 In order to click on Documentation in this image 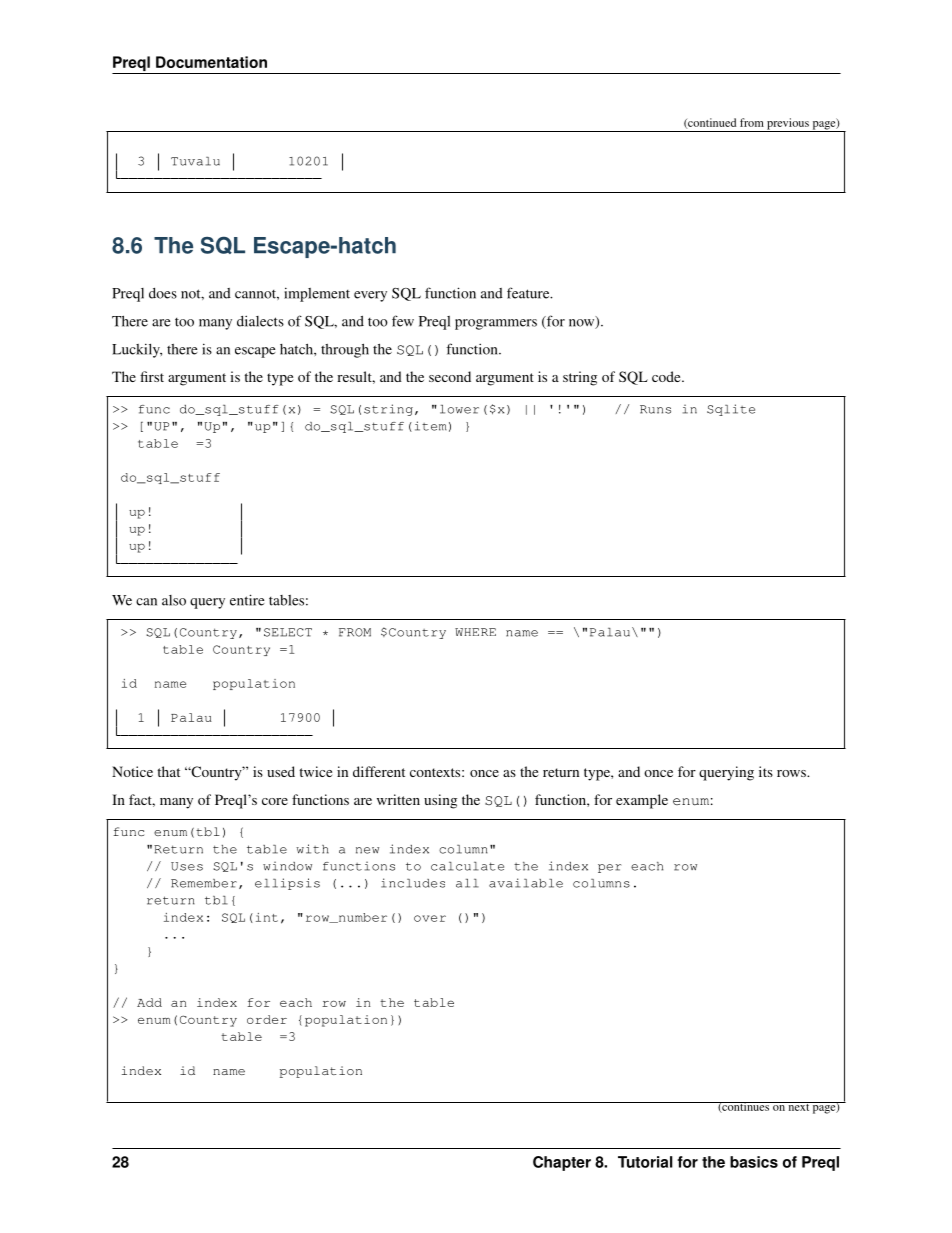, I will do `click(211, 62)`.
